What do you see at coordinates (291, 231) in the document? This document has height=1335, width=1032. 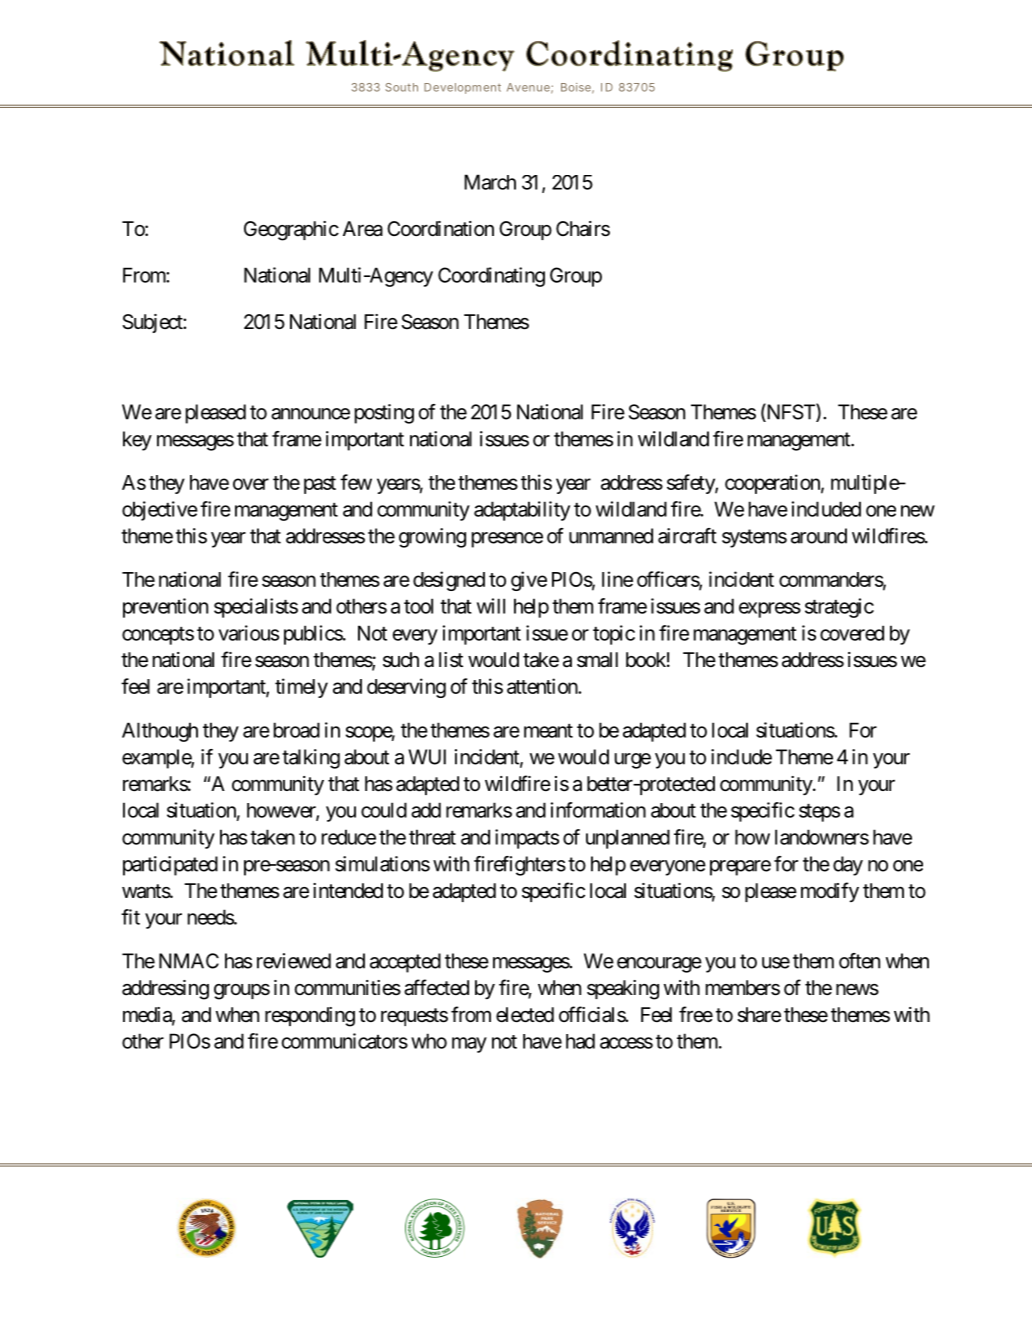 I see `Geographic` at bounding box center [291, 231].
